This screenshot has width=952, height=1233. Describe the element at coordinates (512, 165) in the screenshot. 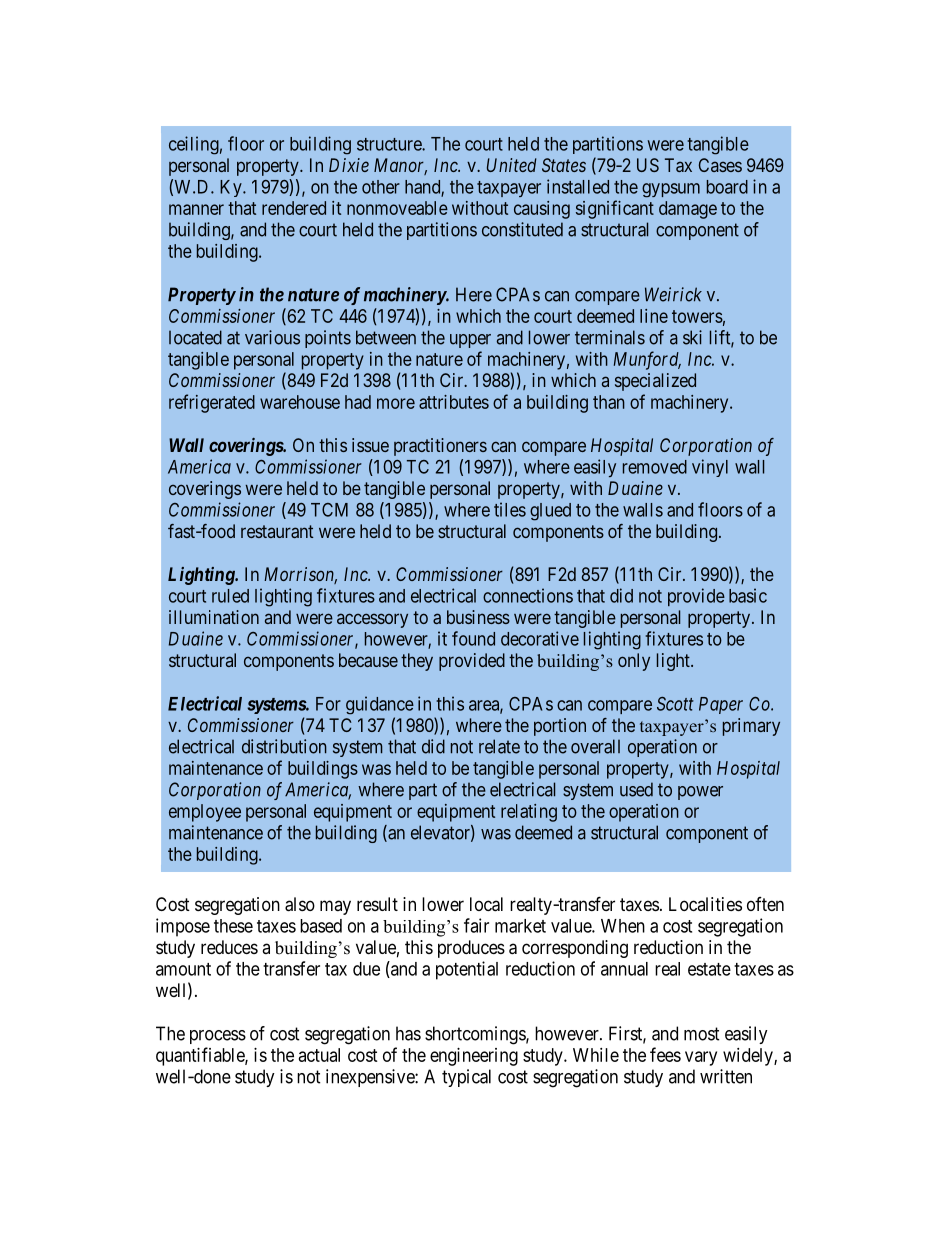

I see `United` at that location.
